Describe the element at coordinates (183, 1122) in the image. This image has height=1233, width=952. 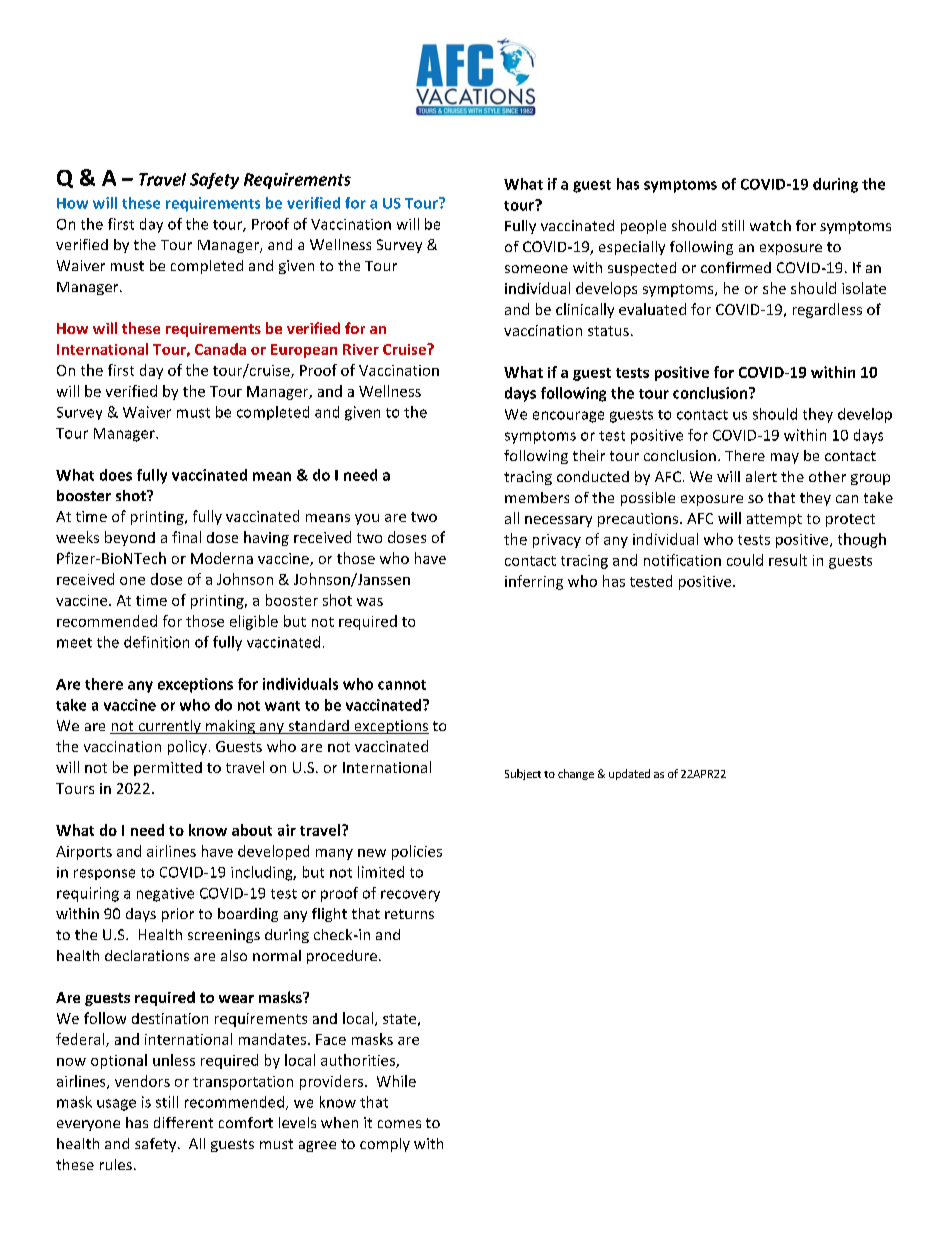
I see `different` at that location.
